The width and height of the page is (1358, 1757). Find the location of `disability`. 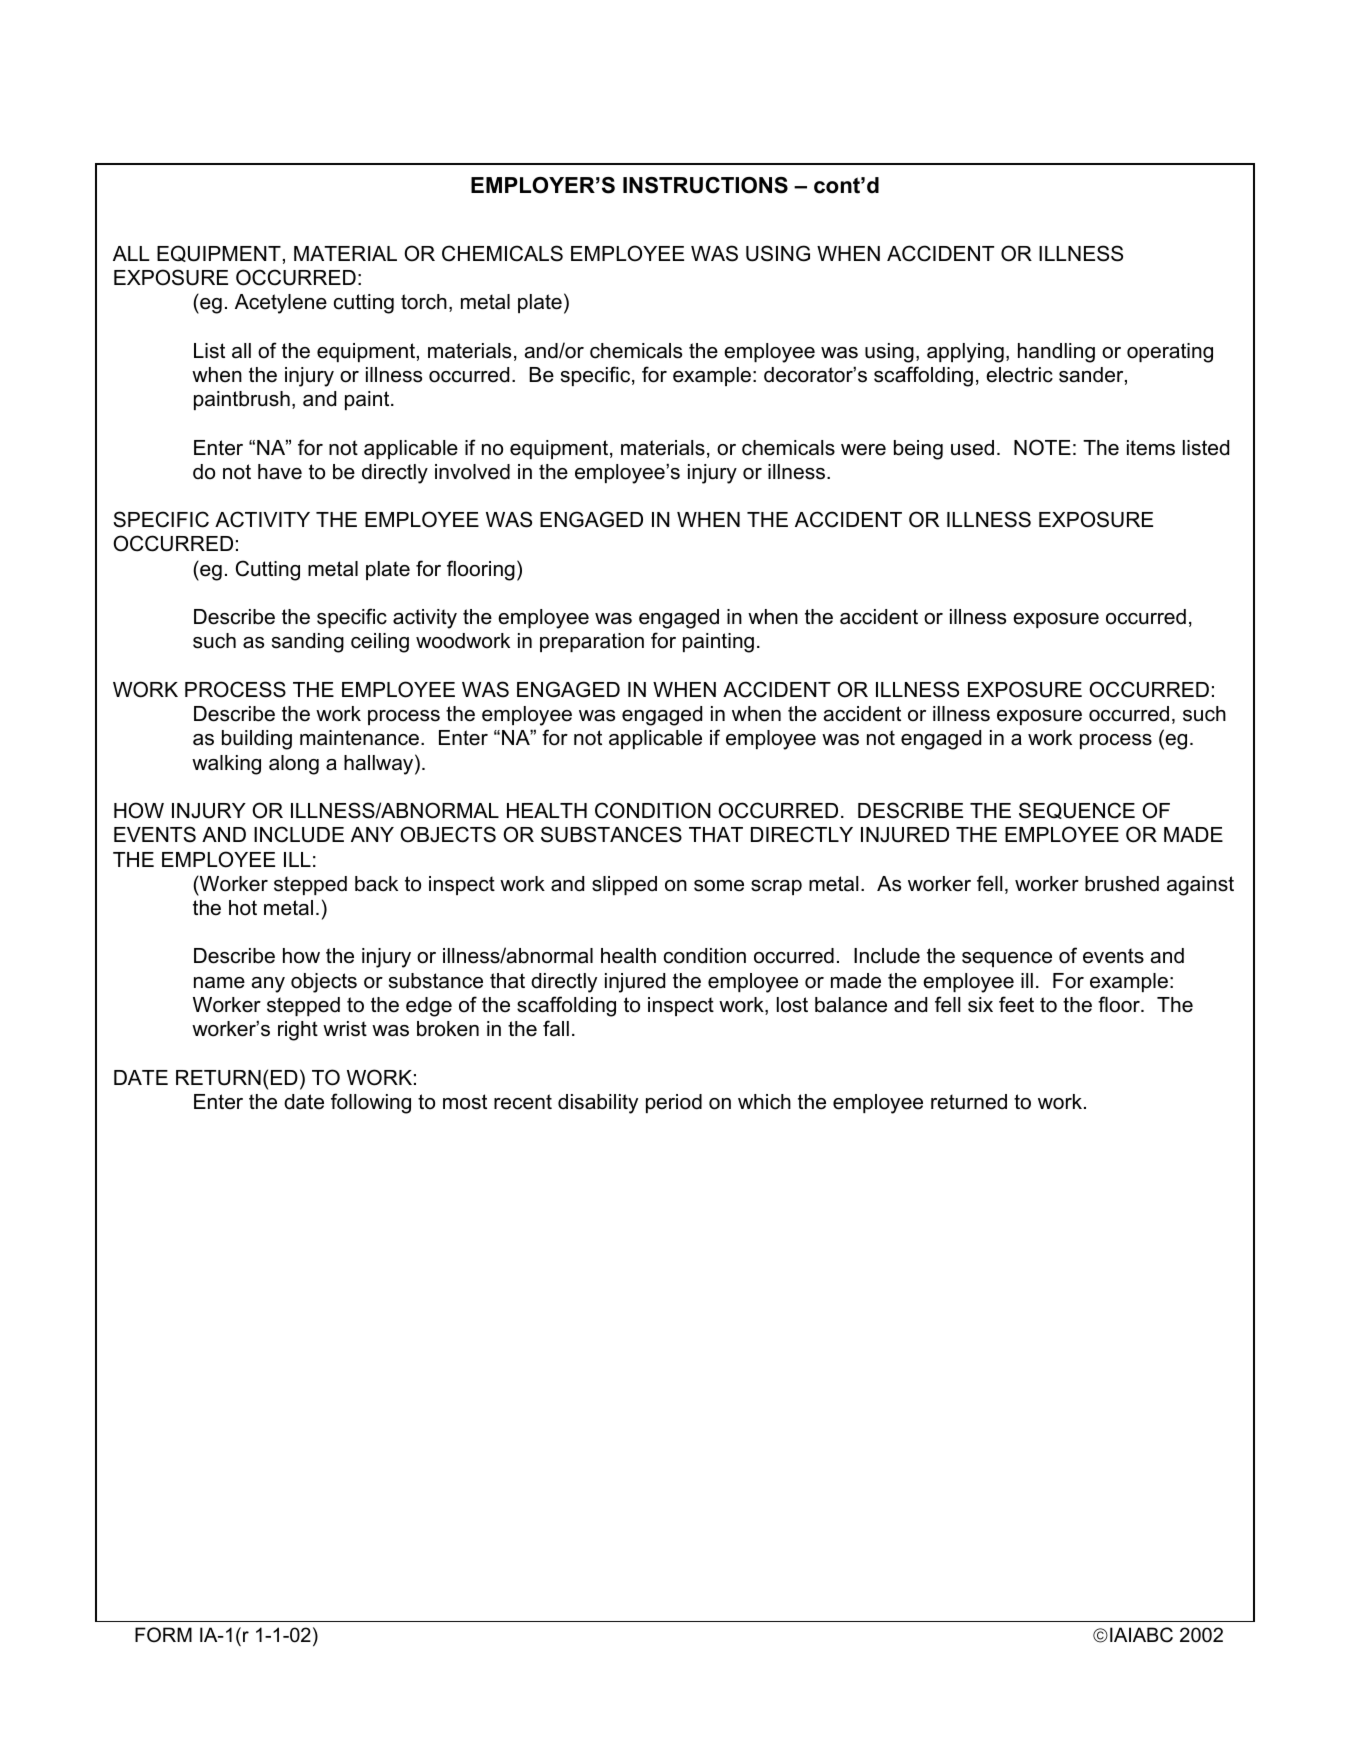

disability is located at coordinates (598, 1104).
